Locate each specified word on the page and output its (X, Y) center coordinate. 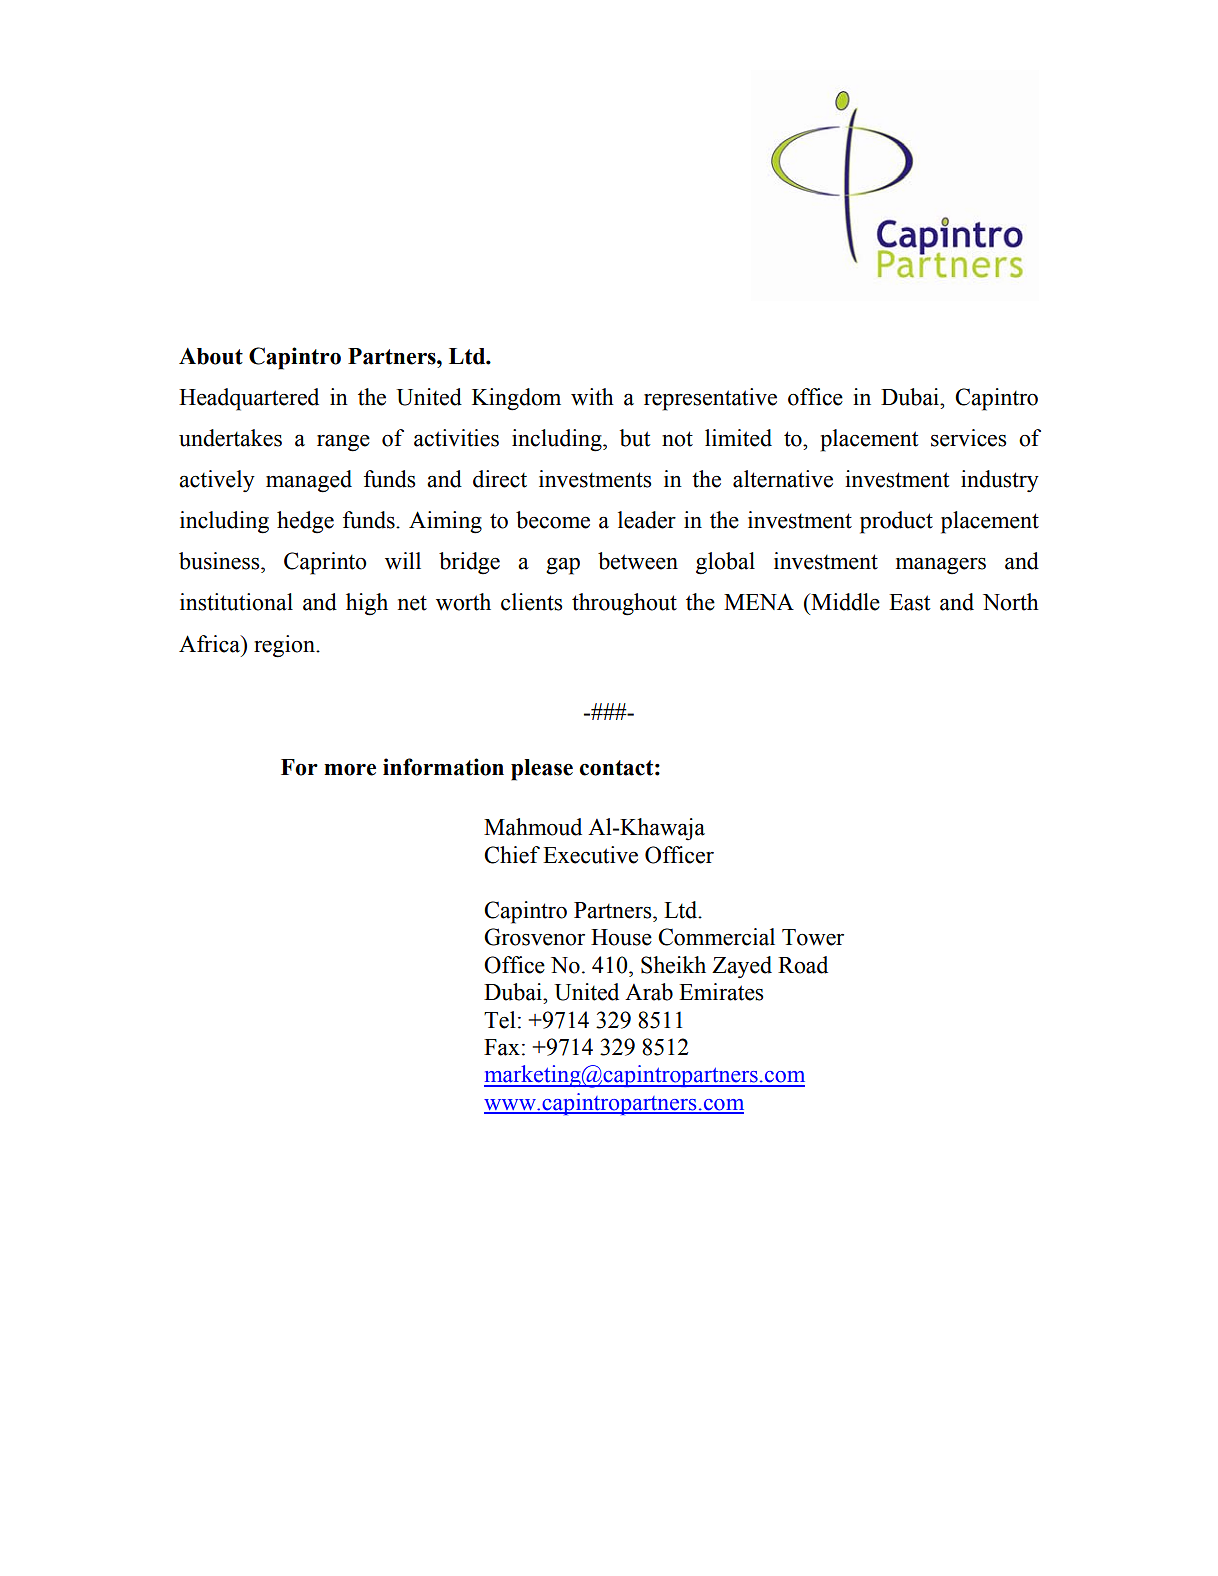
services (968, 438)
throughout (624, 604)
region (285, 646)
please (542, 770)
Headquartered (249, 399)
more (350, 770)
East (910, 602)
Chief (512, 855)
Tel (500, 1020)
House (621, 937)
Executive (590, 855)
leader (647, 520)
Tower (813, 937)
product (896, 522)
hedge (305, 522)
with (592, 397)
